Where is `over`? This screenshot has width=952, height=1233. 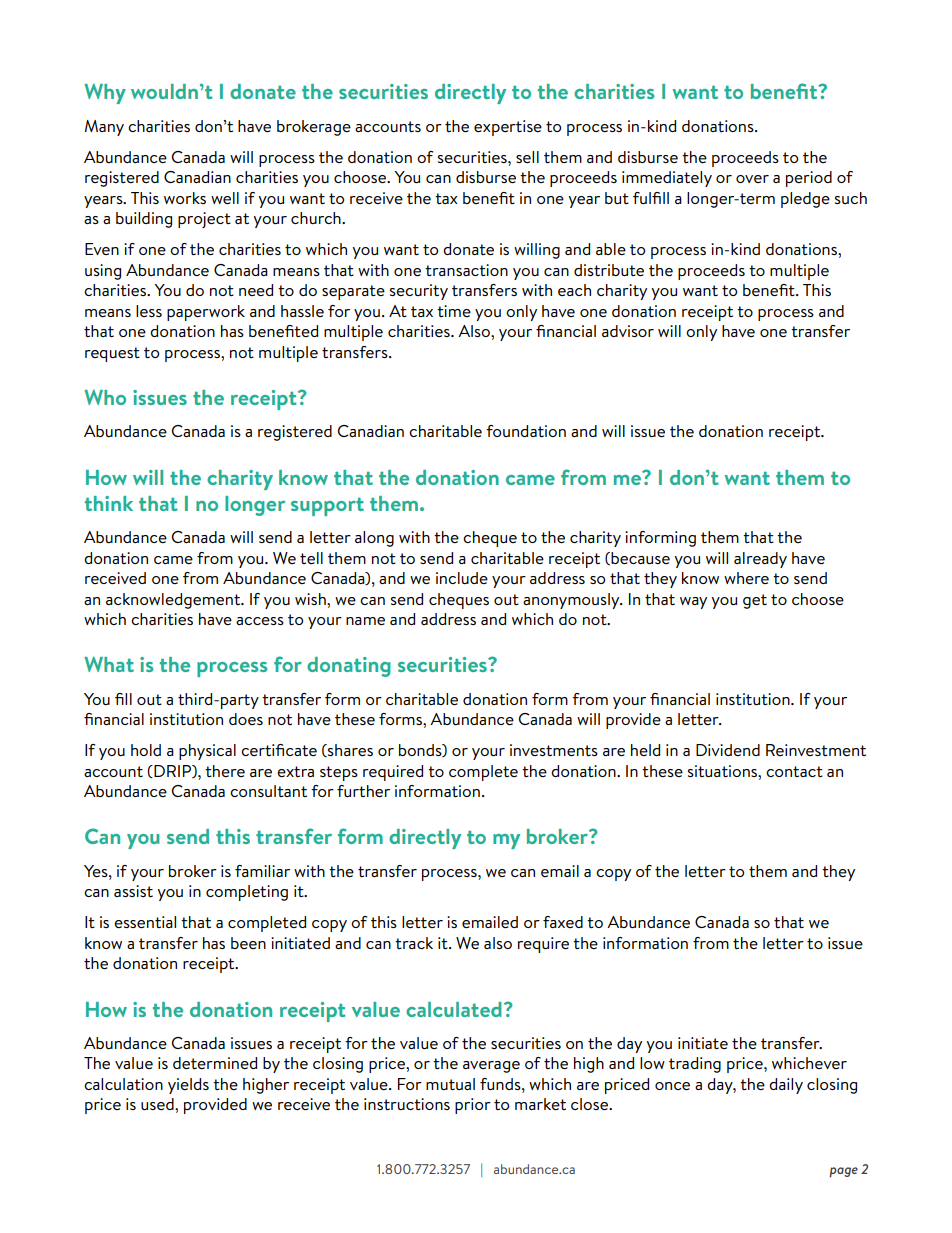
over is located at coordinates (752, 179).
